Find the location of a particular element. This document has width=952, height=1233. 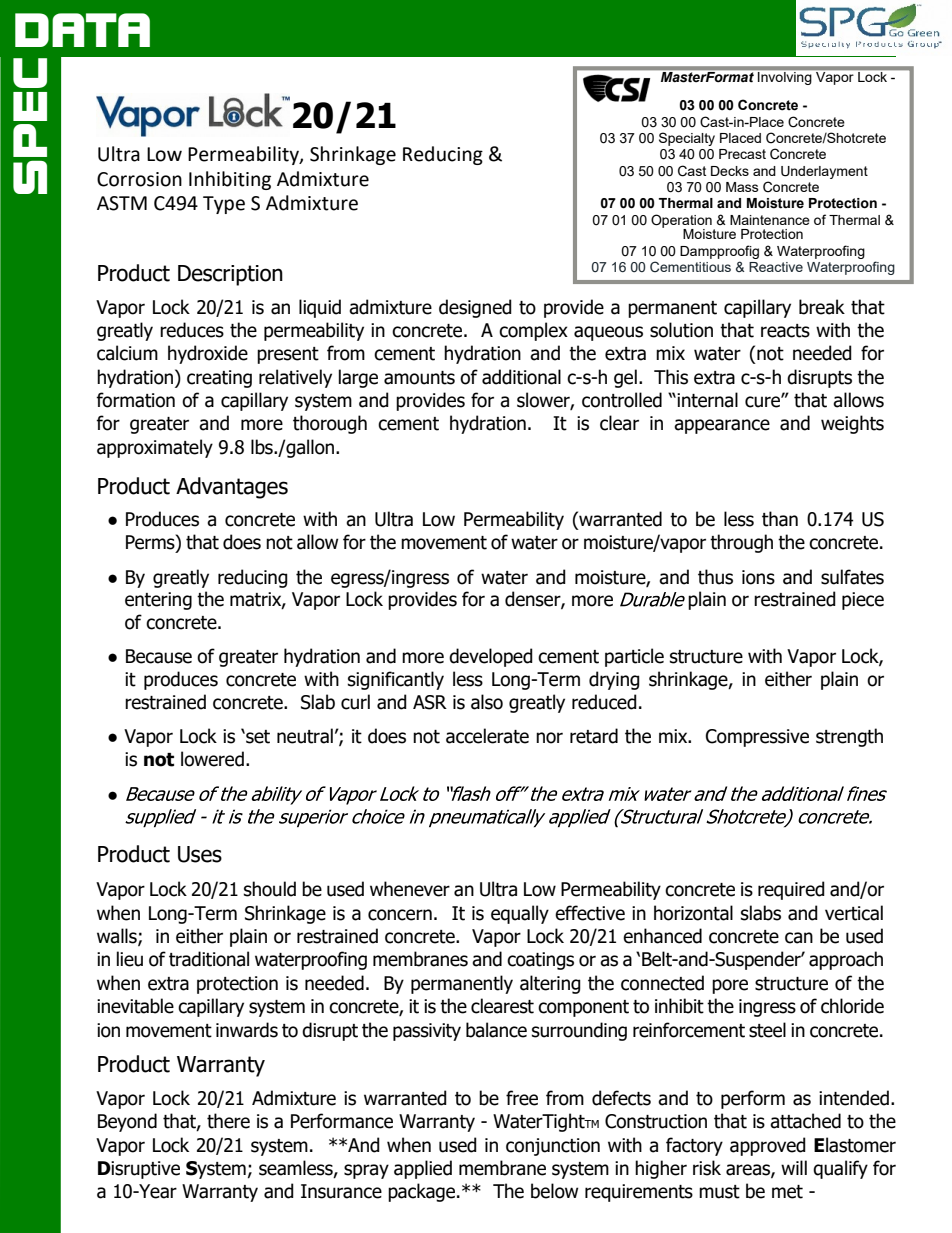

required is located at coordinates (791, 890).
